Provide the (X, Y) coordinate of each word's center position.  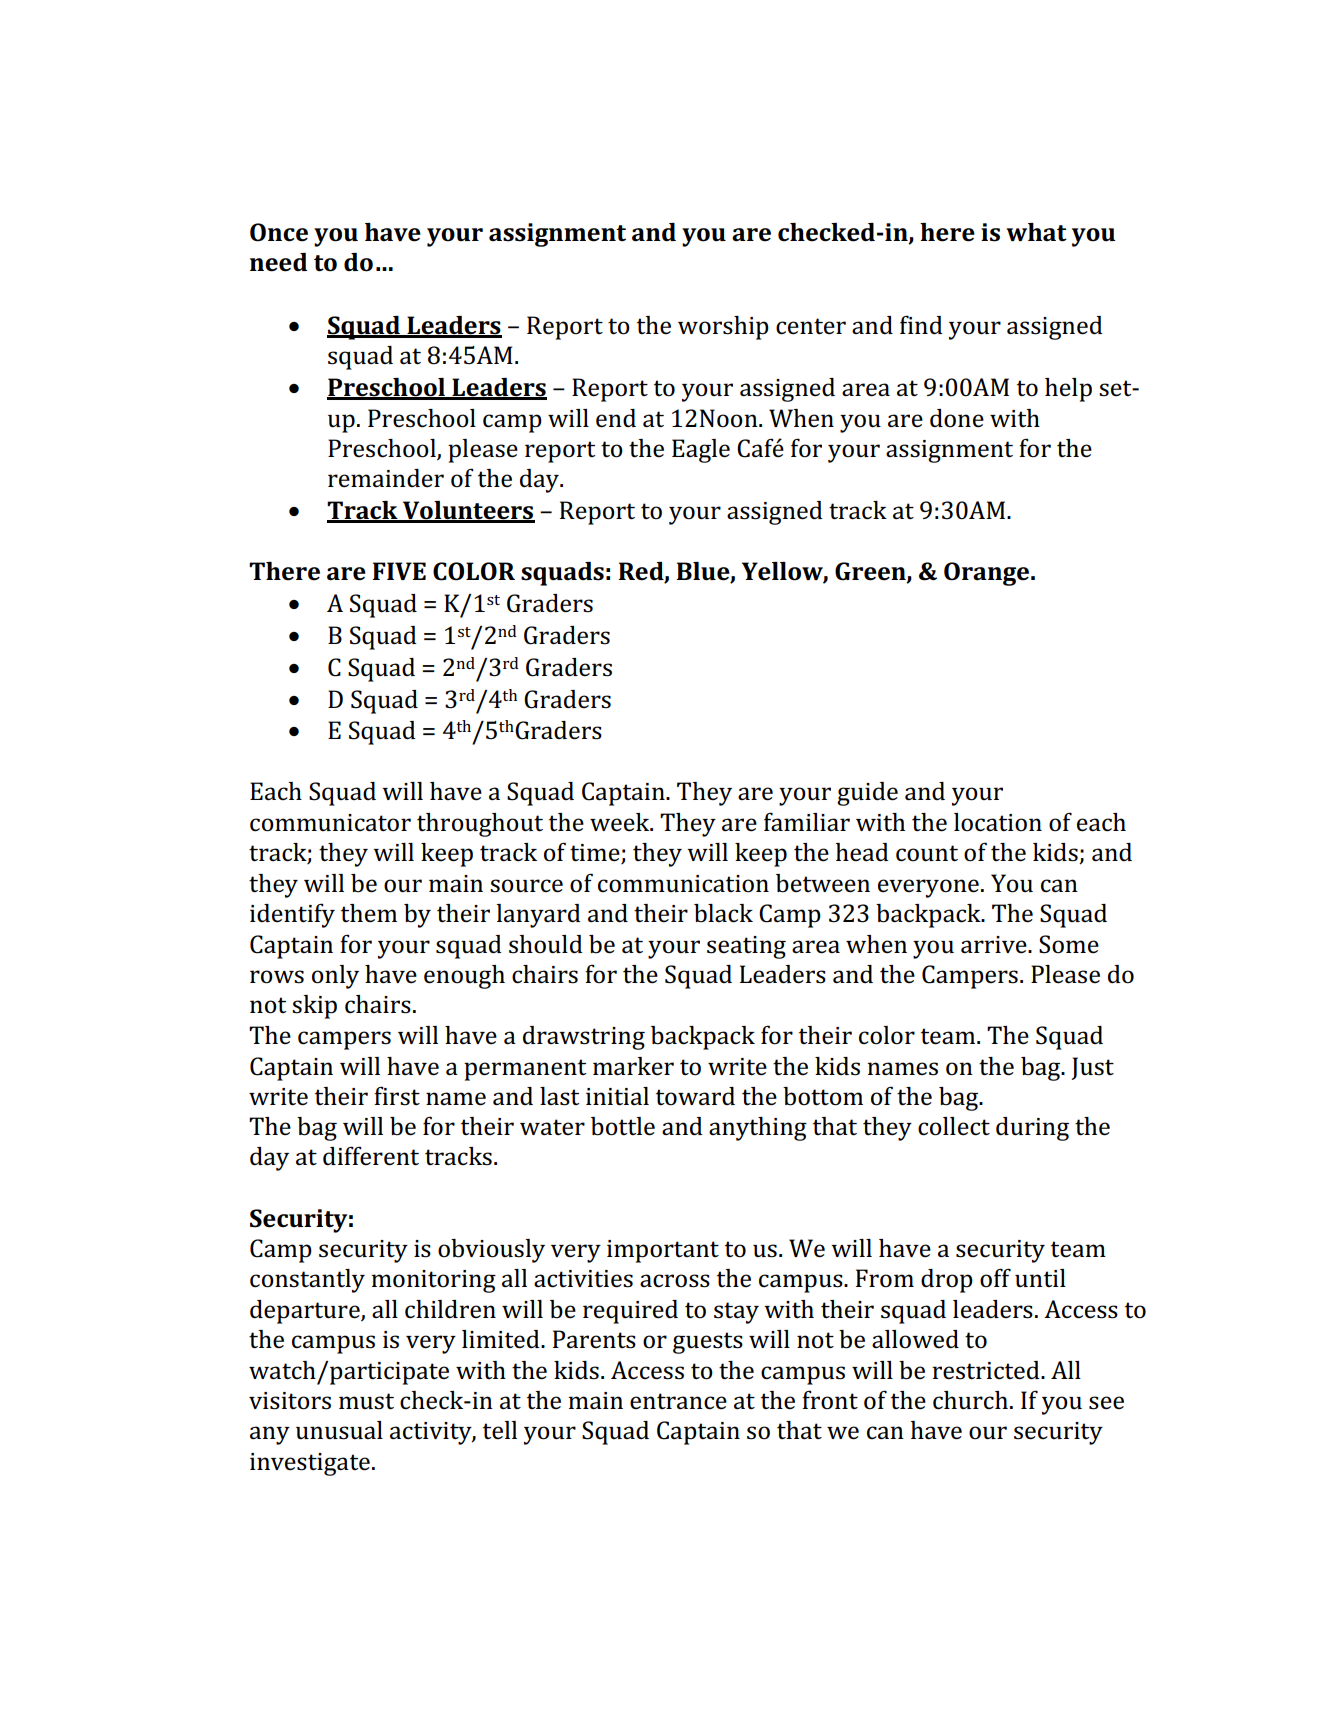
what (1036, 232)
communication (683, 884)
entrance (678, 1401)
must (366, 1401)
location (998, 822)
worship (723, 328)
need (278, 262)
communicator (330, 823)
